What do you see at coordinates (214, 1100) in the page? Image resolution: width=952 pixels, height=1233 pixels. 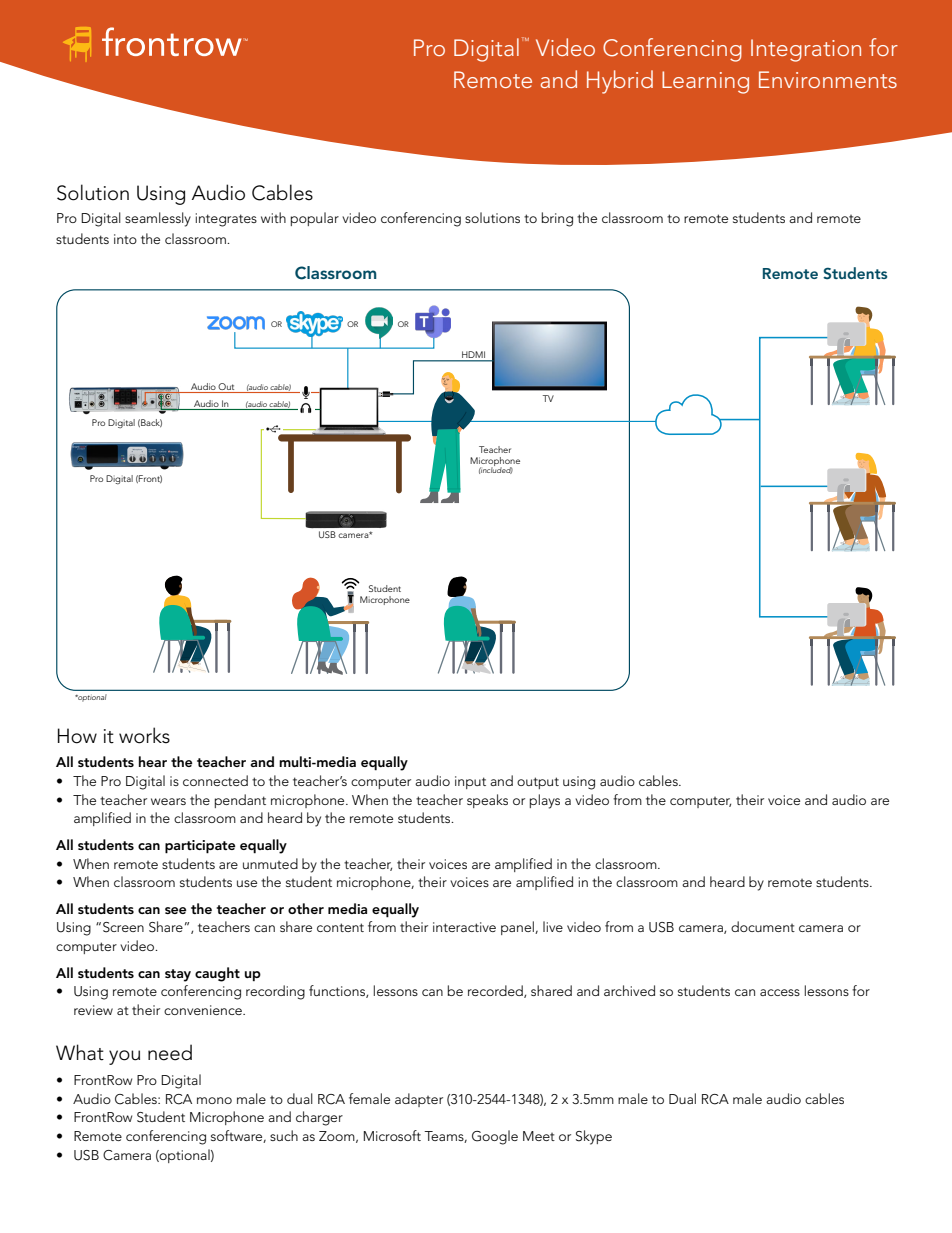 I see `mono` at bounding box center [214, 1100].
